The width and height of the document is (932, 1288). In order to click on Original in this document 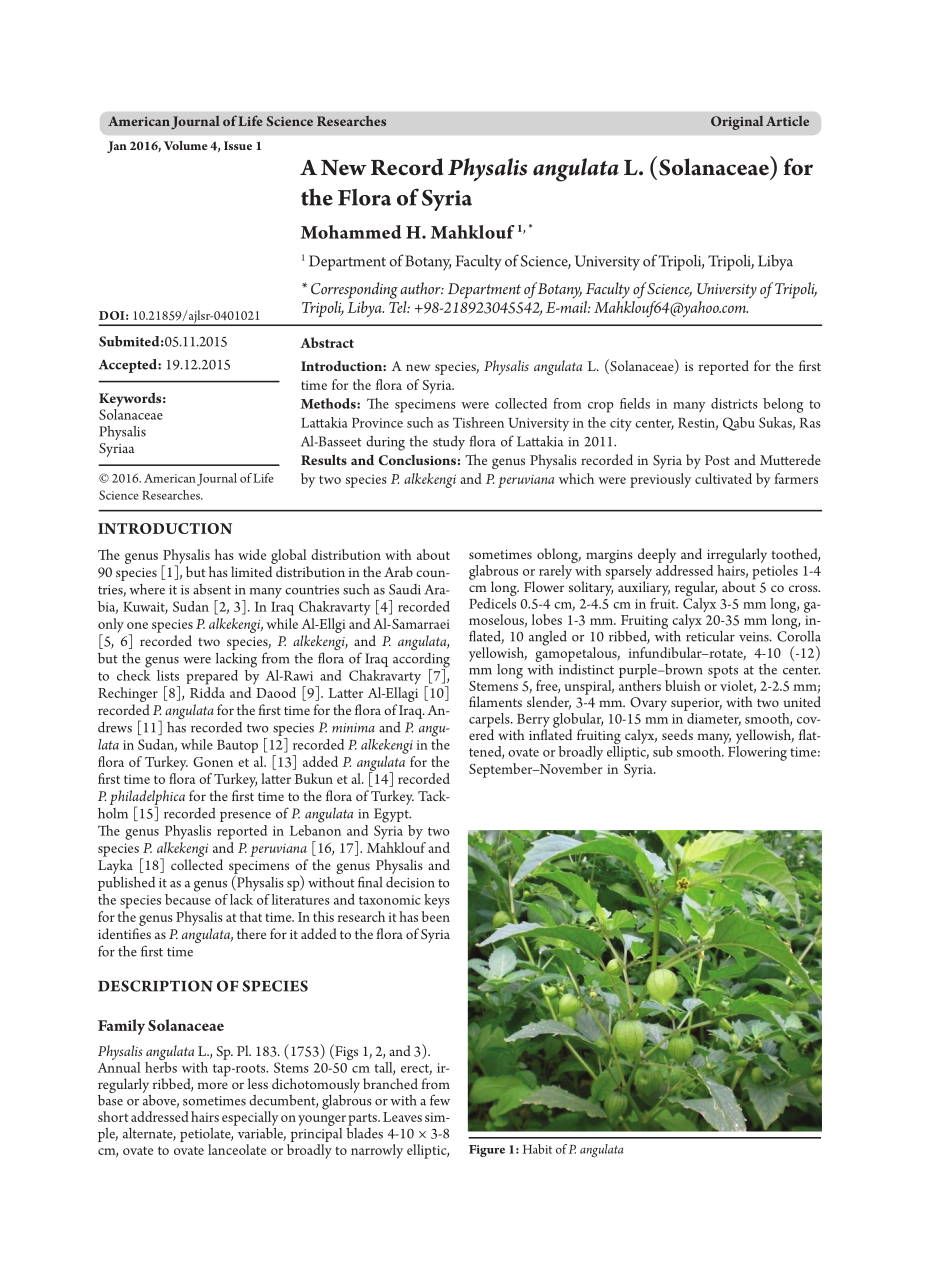, I will do `click(737, 123)`.
